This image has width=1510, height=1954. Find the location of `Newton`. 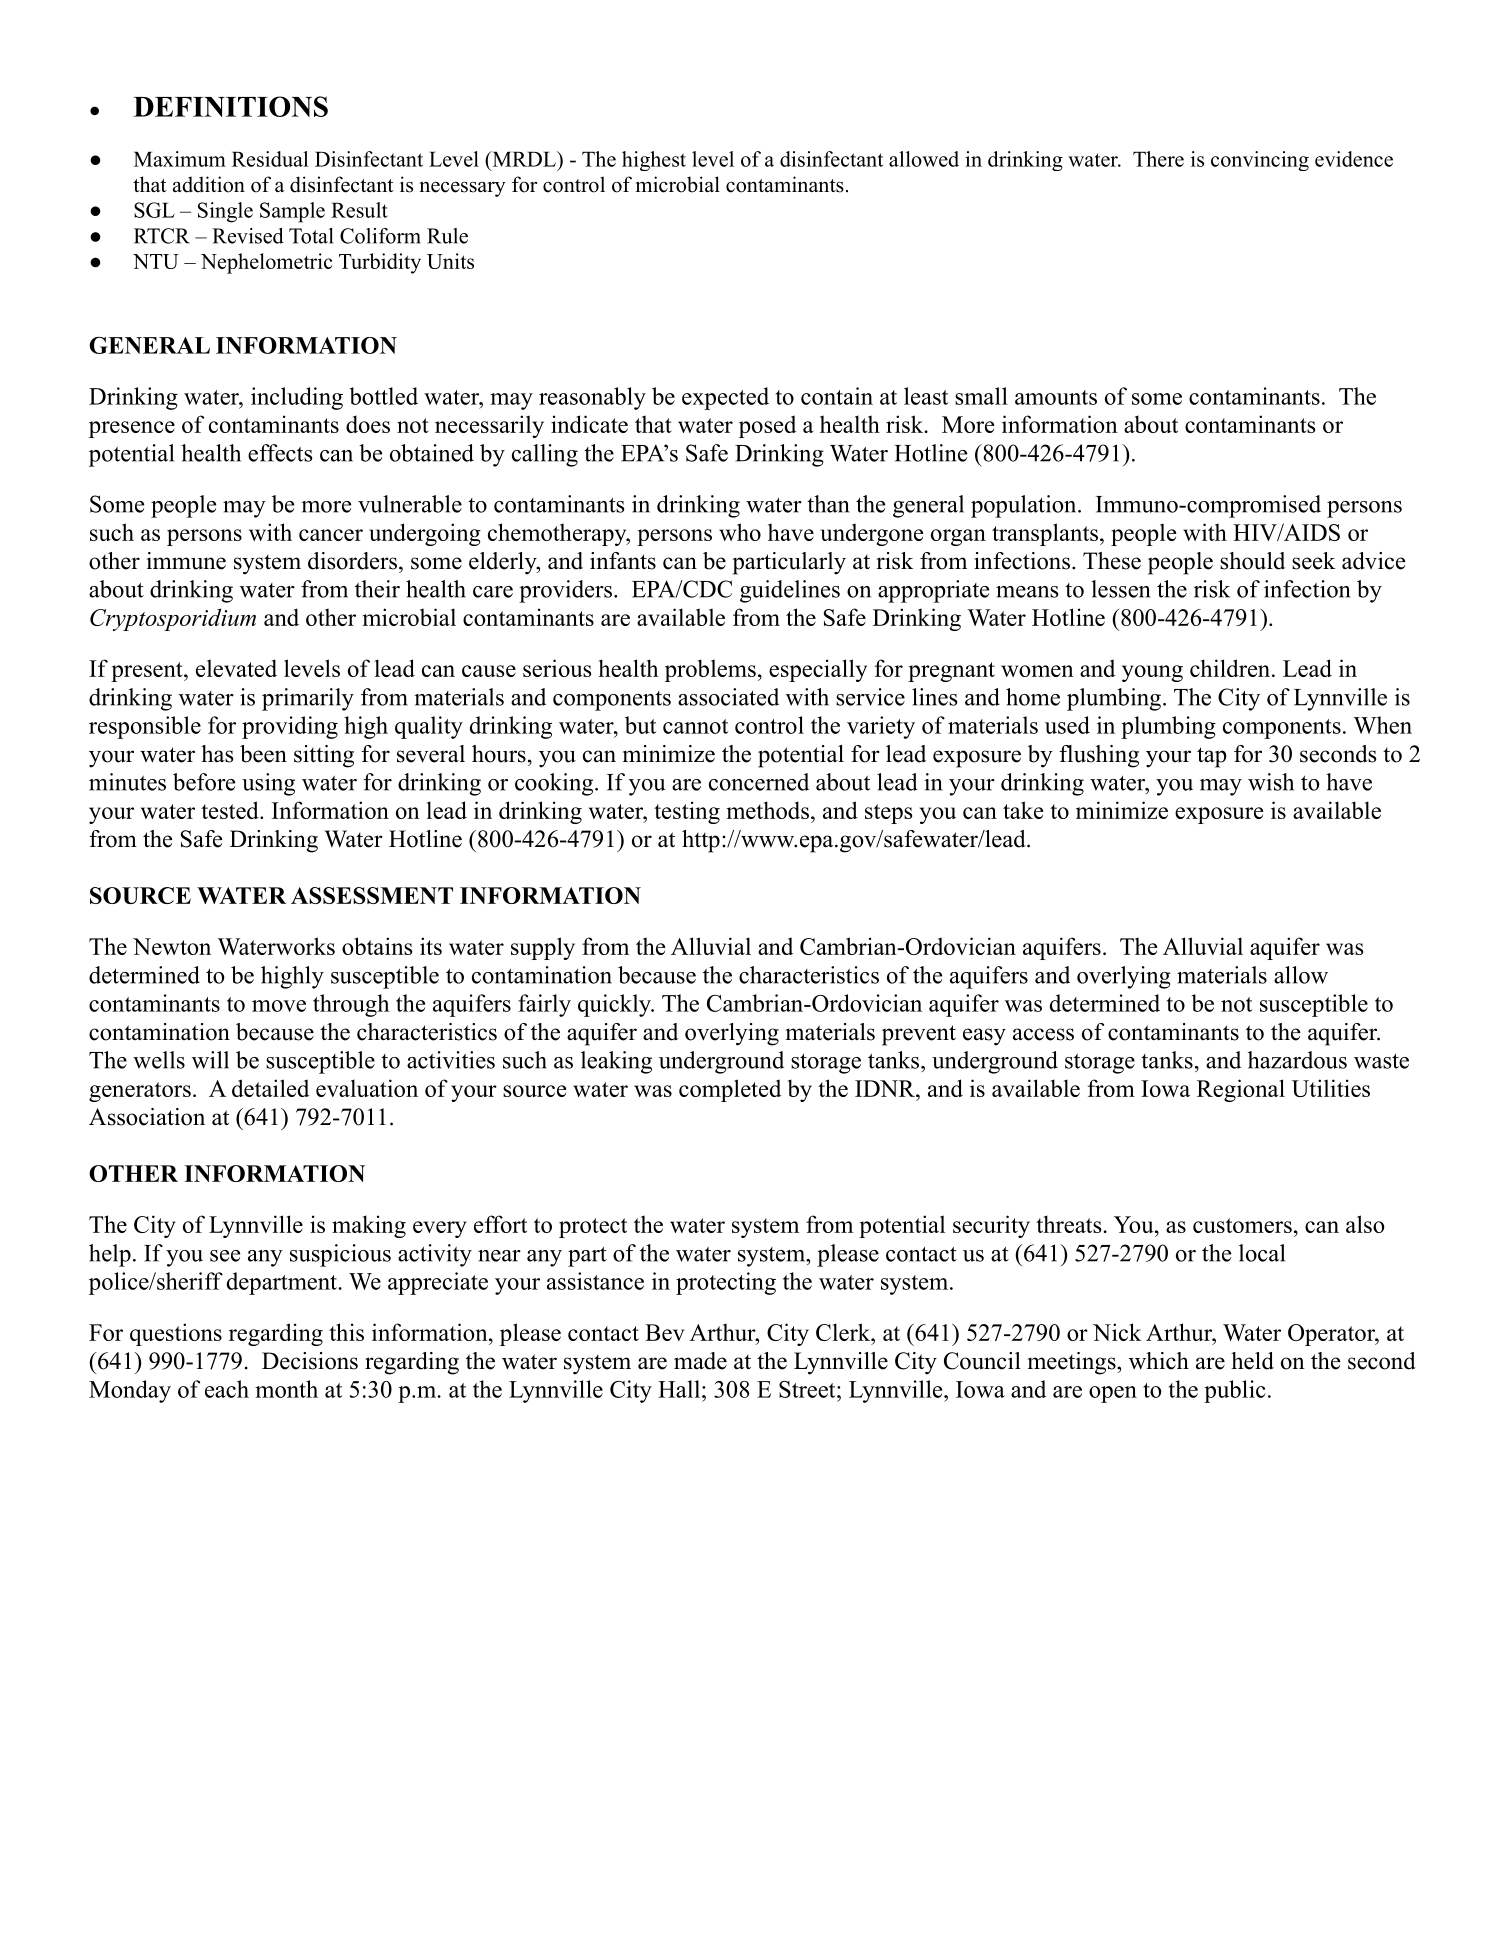

Newton is located at coordinates (172, 946).
